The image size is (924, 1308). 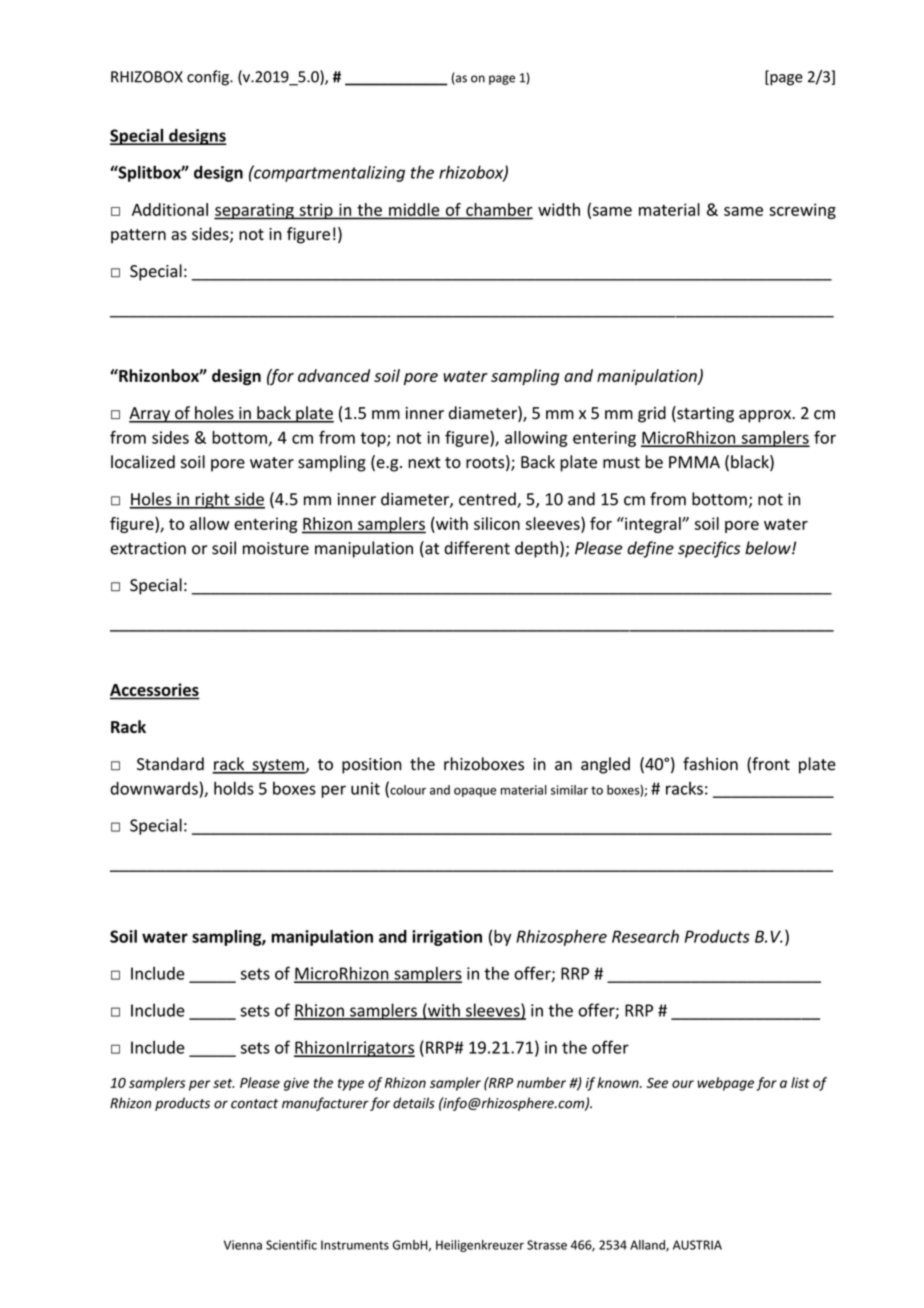 What do you see at coordinates (243, 1245) in the document?
I see `Vienna` at bounding box center [243, 1245].
